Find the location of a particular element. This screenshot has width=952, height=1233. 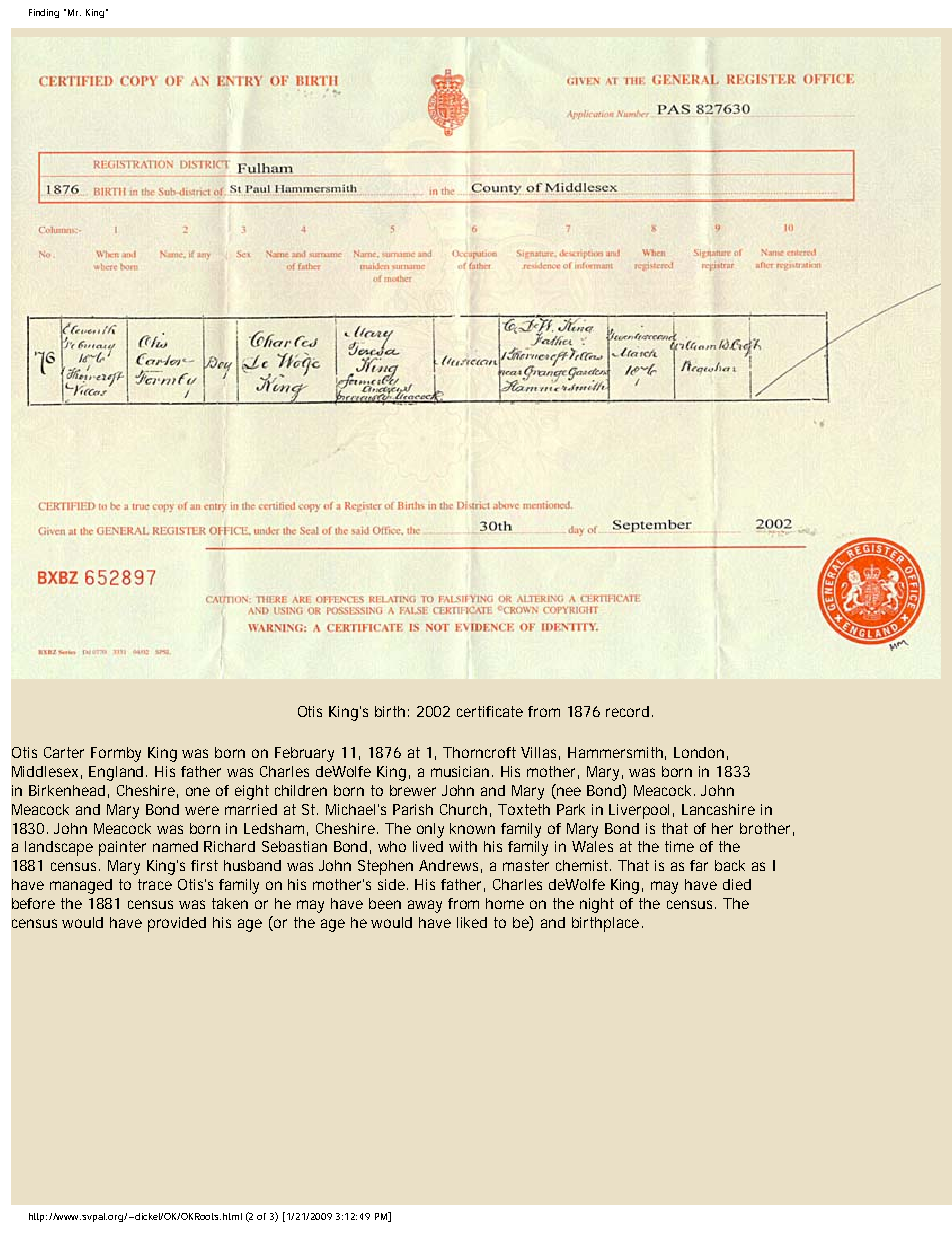

February is located at coordinates (304, 754).
